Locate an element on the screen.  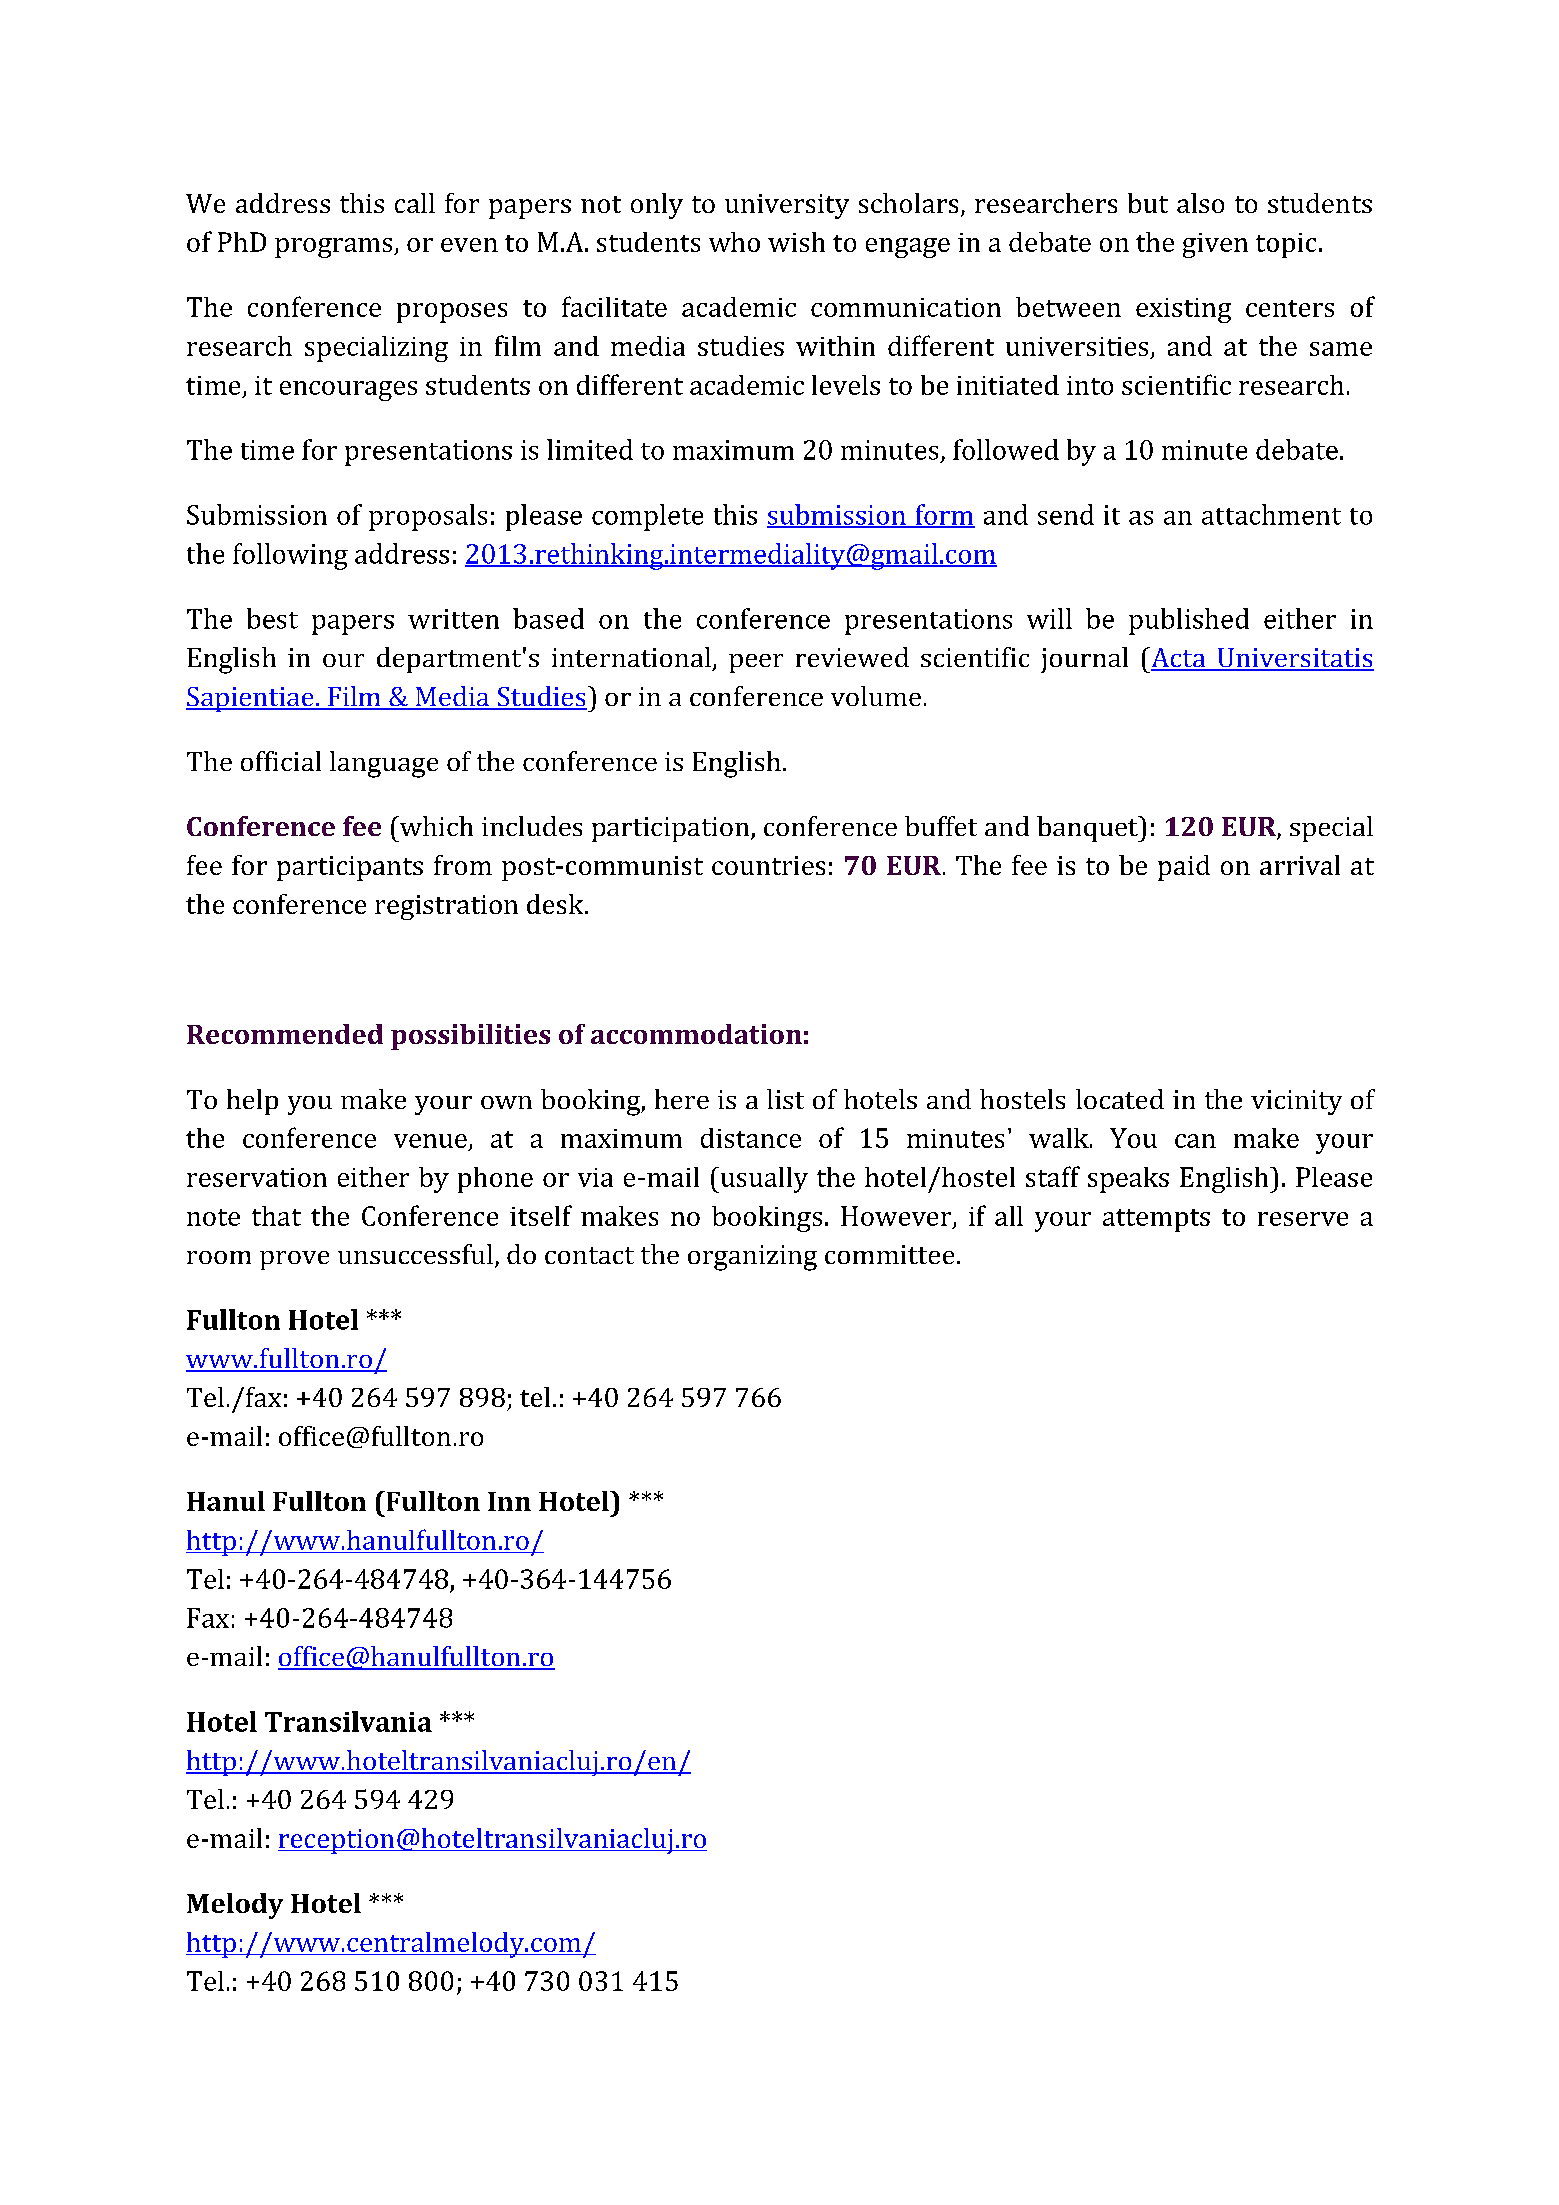
programs is located at coordinates (335, 248).
